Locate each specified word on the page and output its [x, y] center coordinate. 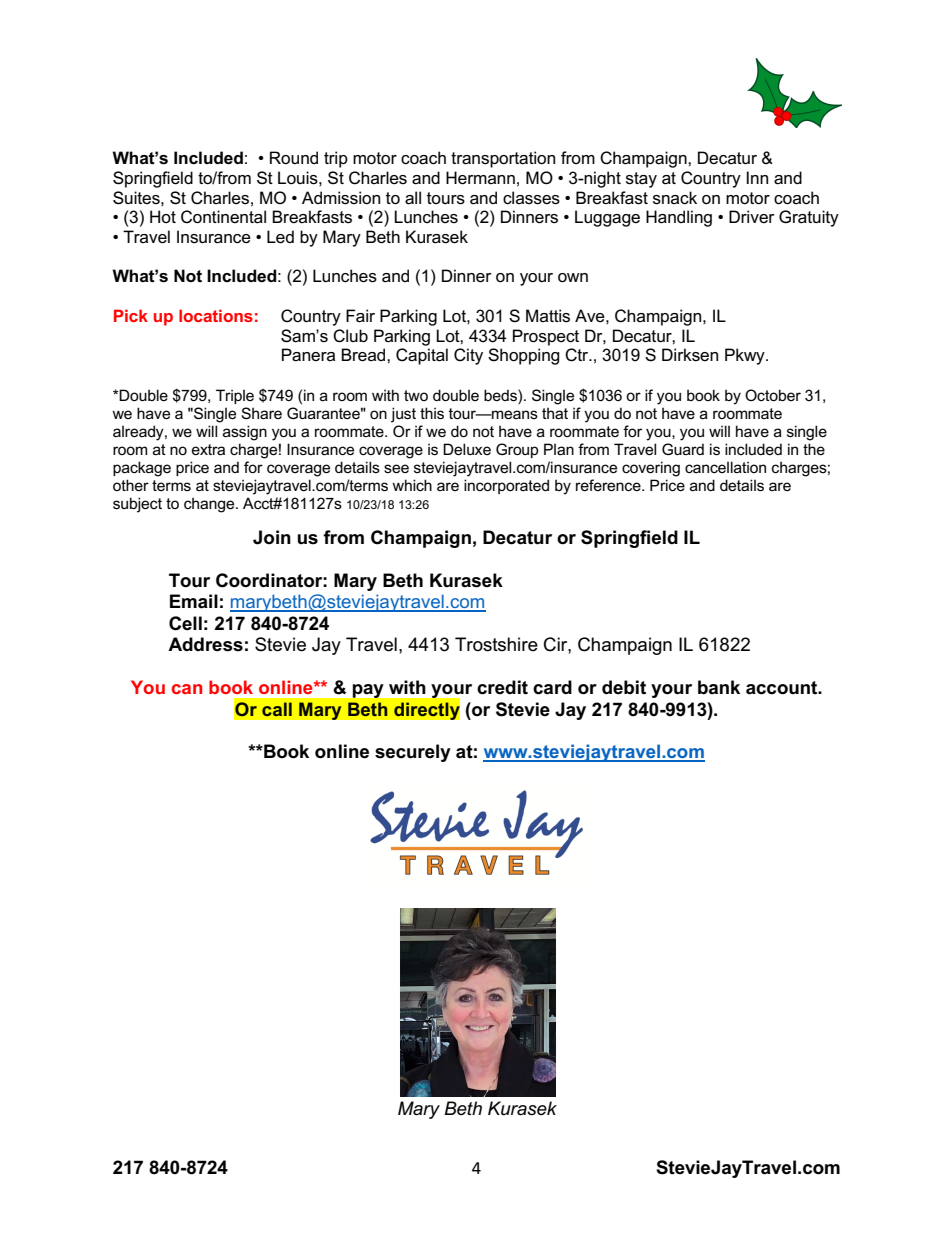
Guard [683, 449]
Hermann [480, 178]
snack [675, 198]
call [277, 709]
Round [294, 158]
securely [413, 753]
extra [208, 449]
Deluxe [467, 449]
